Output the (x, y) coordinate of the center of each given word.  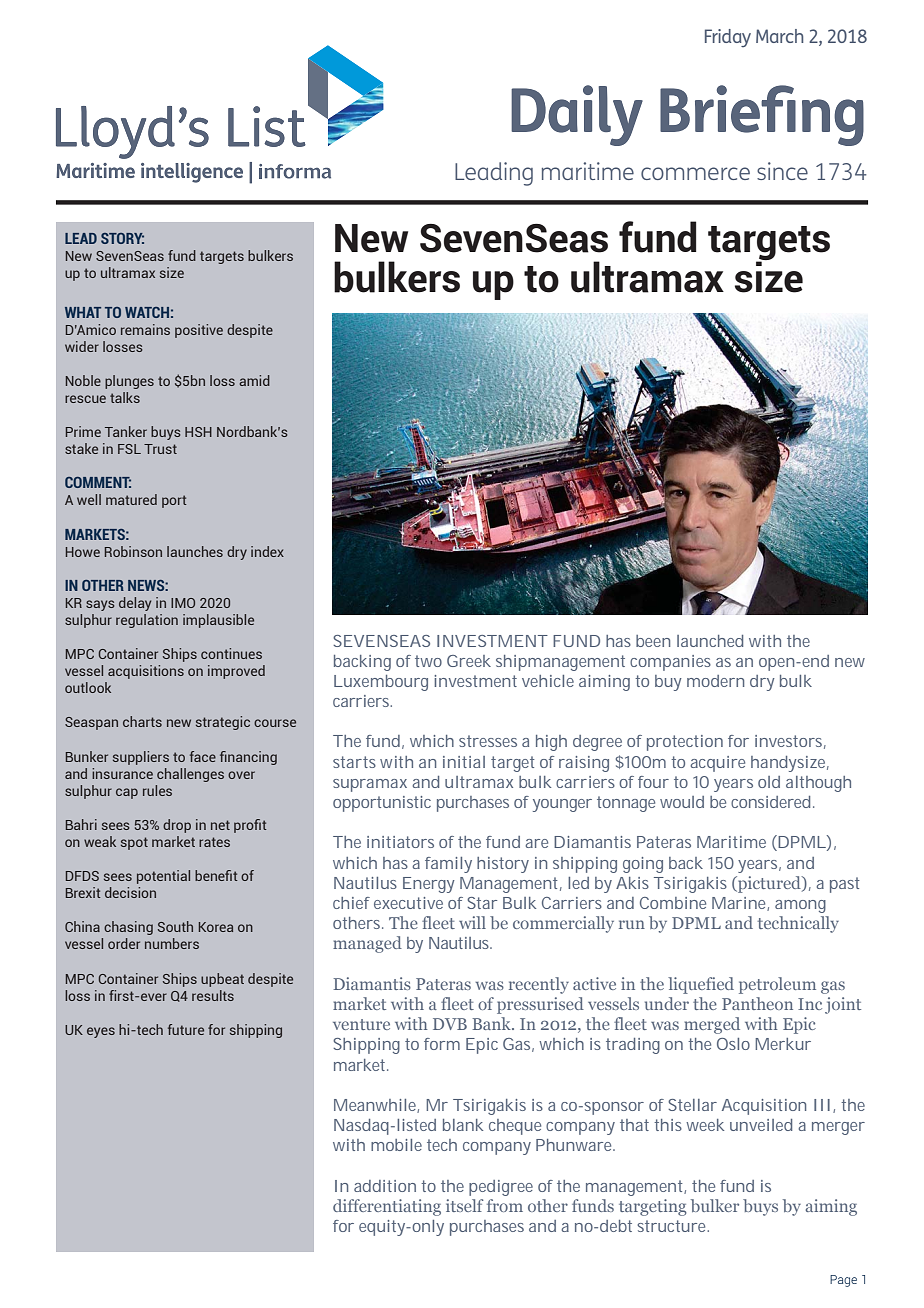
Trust (160, 449)
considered (770, 802)
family (448, 865)
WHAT (83, 312)
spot (134, 843)
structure (673, 1226)
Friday (728, 38)
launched (710, 641)
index (267, 551)
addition (385, 1186)
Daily (577, 115)
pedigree (501, 1188)
